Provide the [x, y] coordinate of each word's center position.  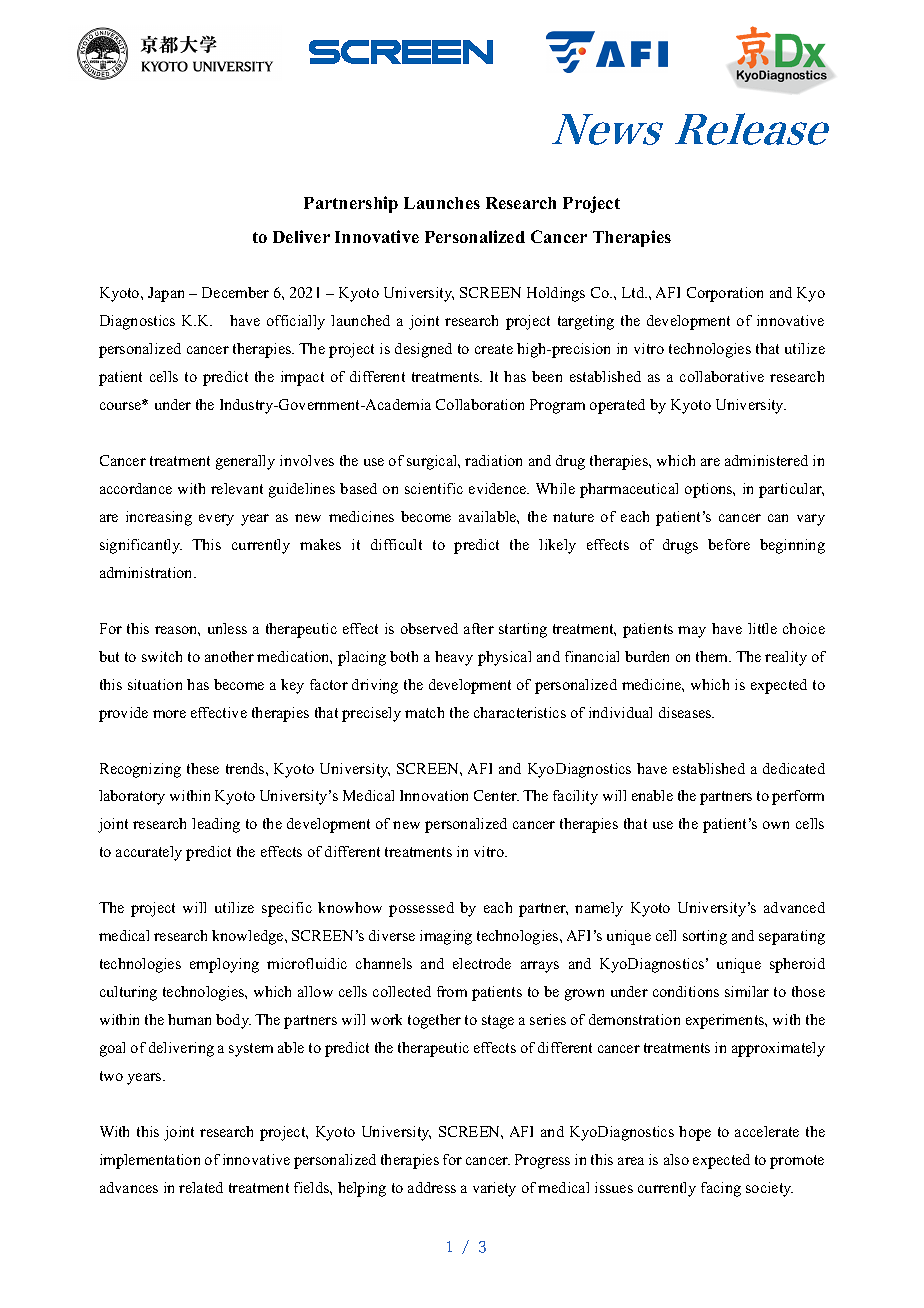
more [169, 714]
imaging [446, 937]
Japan [166, 294]
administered [766, 460]
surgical [433, 462]
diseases [686, 712]
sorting [705, 937]
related [201, 1187]
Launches [442, 203]
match [424, 712]
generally [245, 462]
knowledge [249, 937]
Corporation [725, 294]
